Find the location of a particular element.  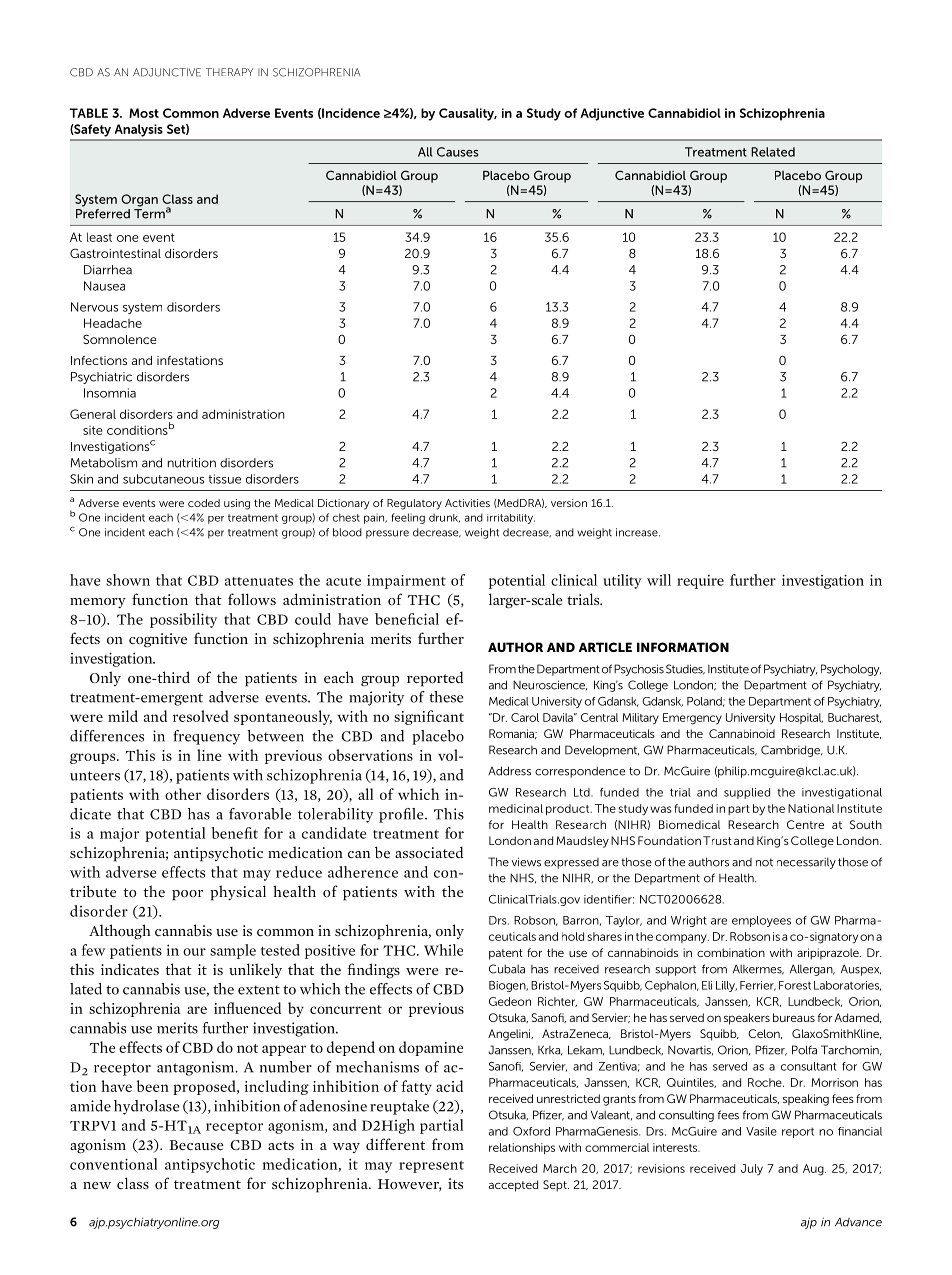

cognitive is located at coordinates (158, 640).
